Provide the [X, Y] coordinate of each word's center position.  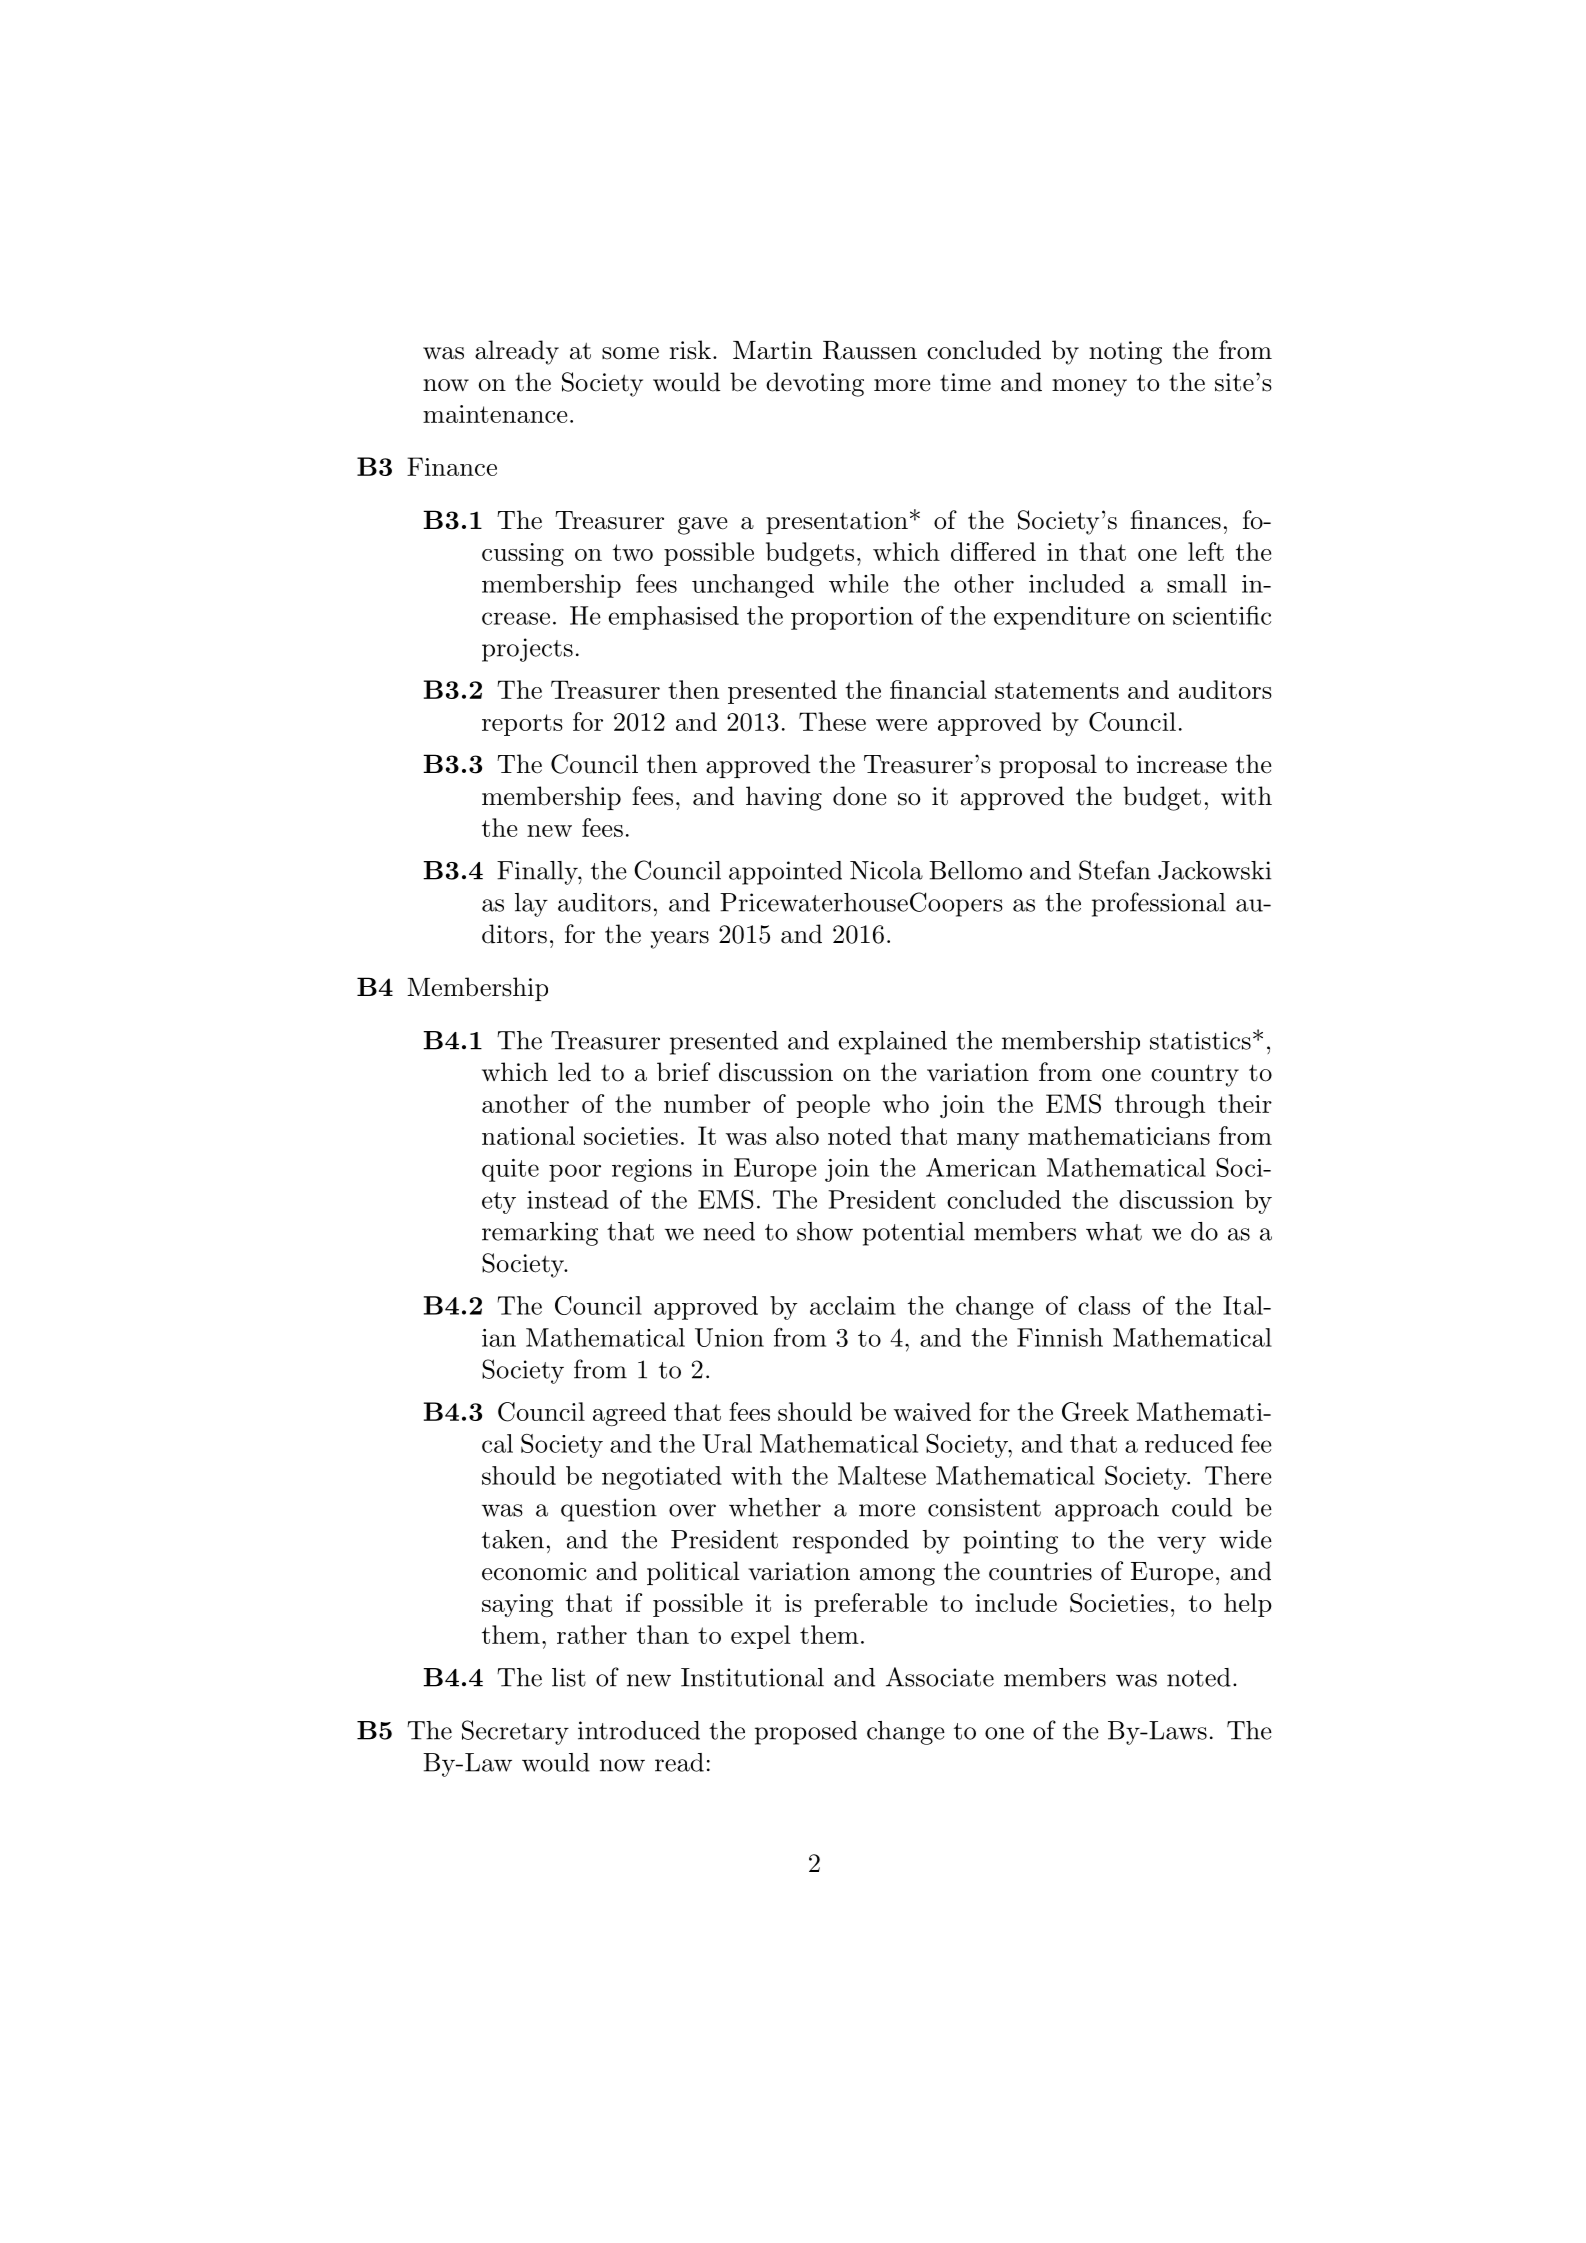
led [574, 1072]
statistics [1200, 1040]
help [1248, 1605]
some [630, 353]
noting [1125, 353]
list [569, 1677]
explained [892, 1043]
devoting [815, 384]
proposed [806, 1733]
